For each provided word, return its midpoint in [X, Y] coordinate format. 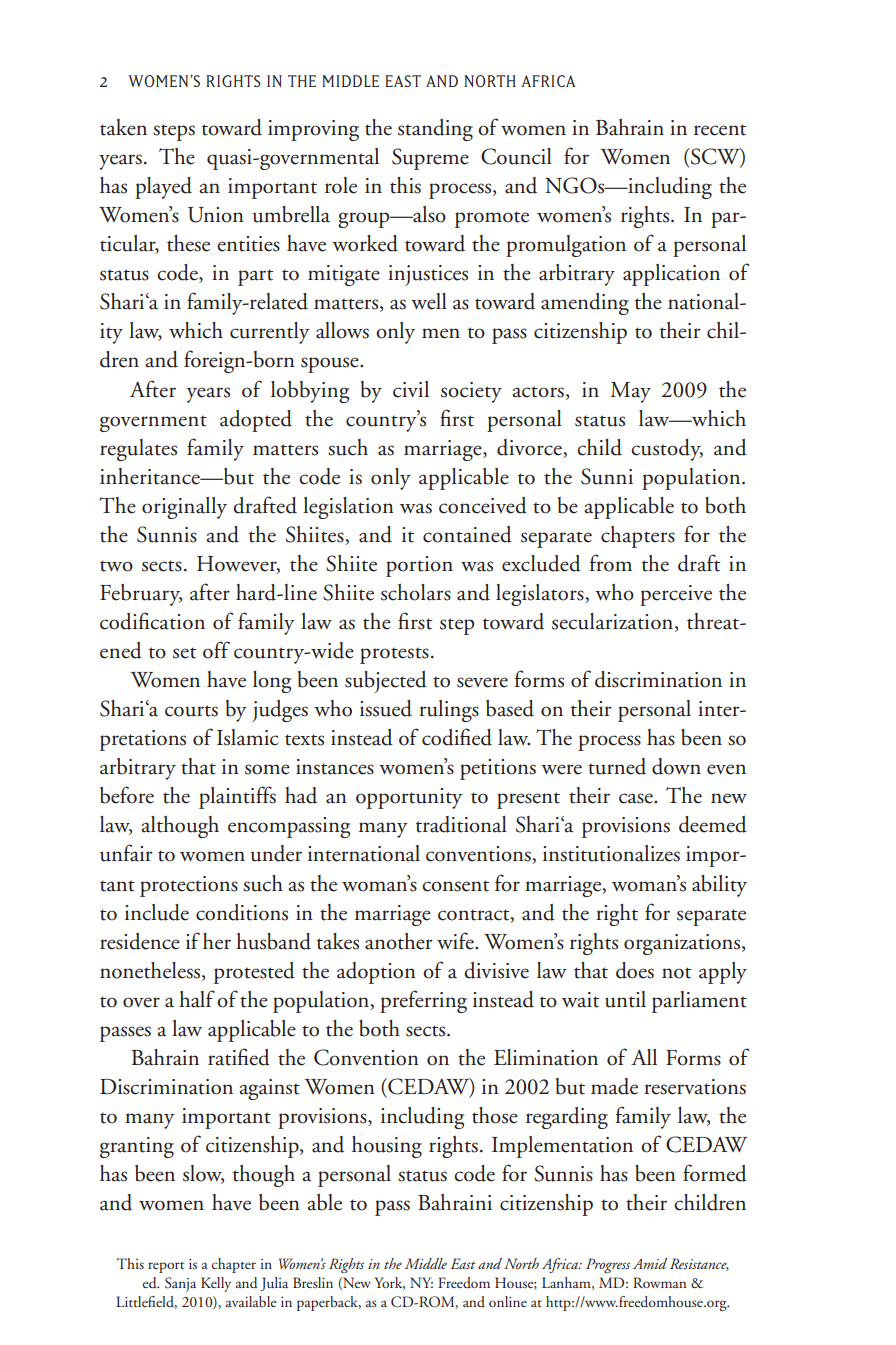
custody [667, 450]
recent [720, 130]
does [635, 970]
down [676, 766]
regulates [138, 450]
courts [191, 711]
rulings [449, 711]
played [163, 188]
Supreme [430, 159]
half [197, 999]
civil [411, 389]
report [166, 1267]
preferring [423, 1001]
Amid [650, 1263]
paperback [329, 1303]
